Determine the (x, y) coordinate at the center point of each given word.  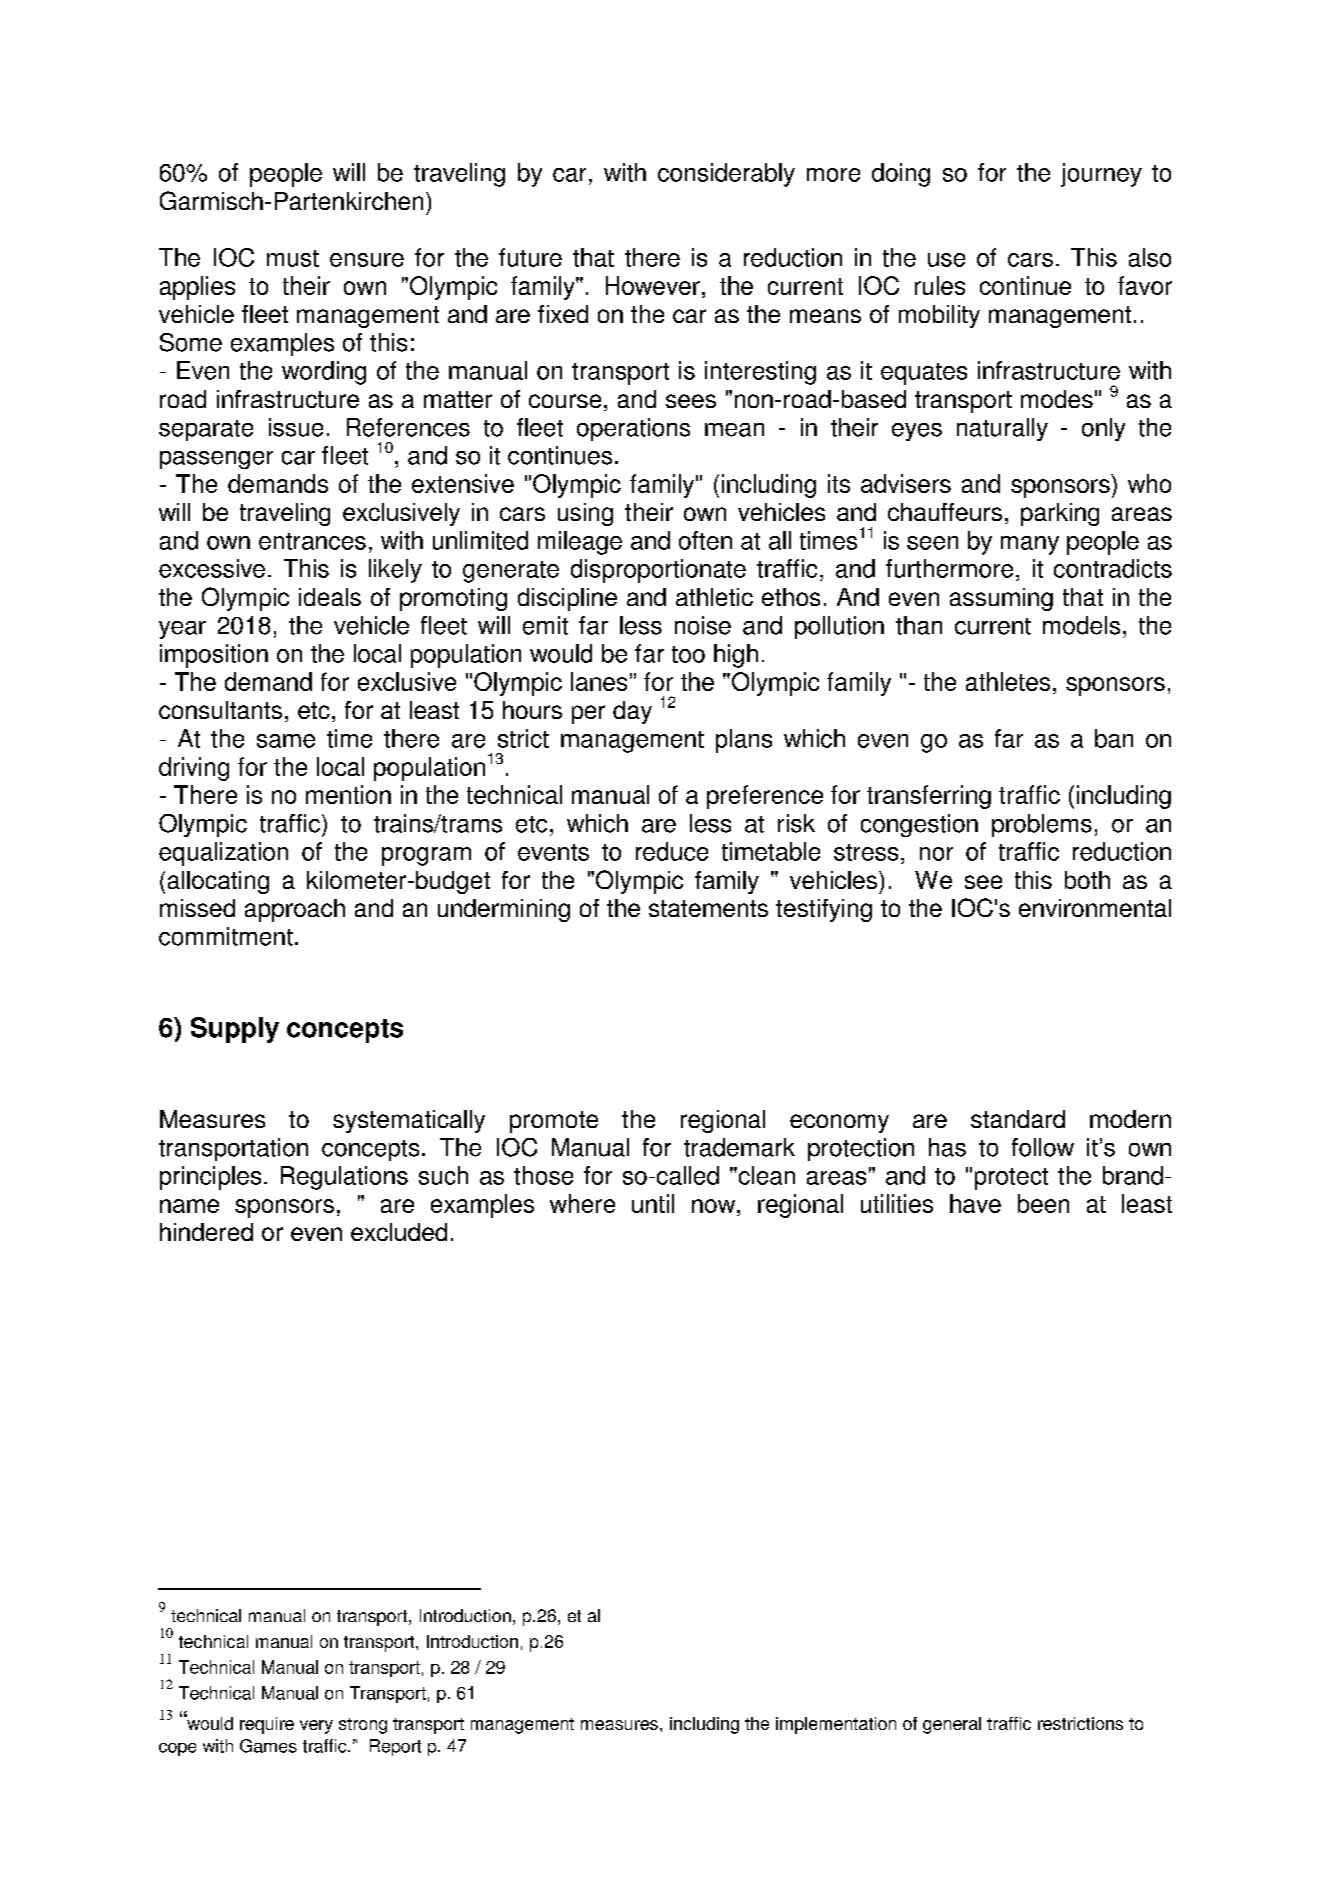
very (316, 1727)
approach (295, 910)
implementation (836, 1725)
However (653, 285)
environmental (1095, 908)
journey (1101, 175)
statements (708, 908)
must (293, 258)
